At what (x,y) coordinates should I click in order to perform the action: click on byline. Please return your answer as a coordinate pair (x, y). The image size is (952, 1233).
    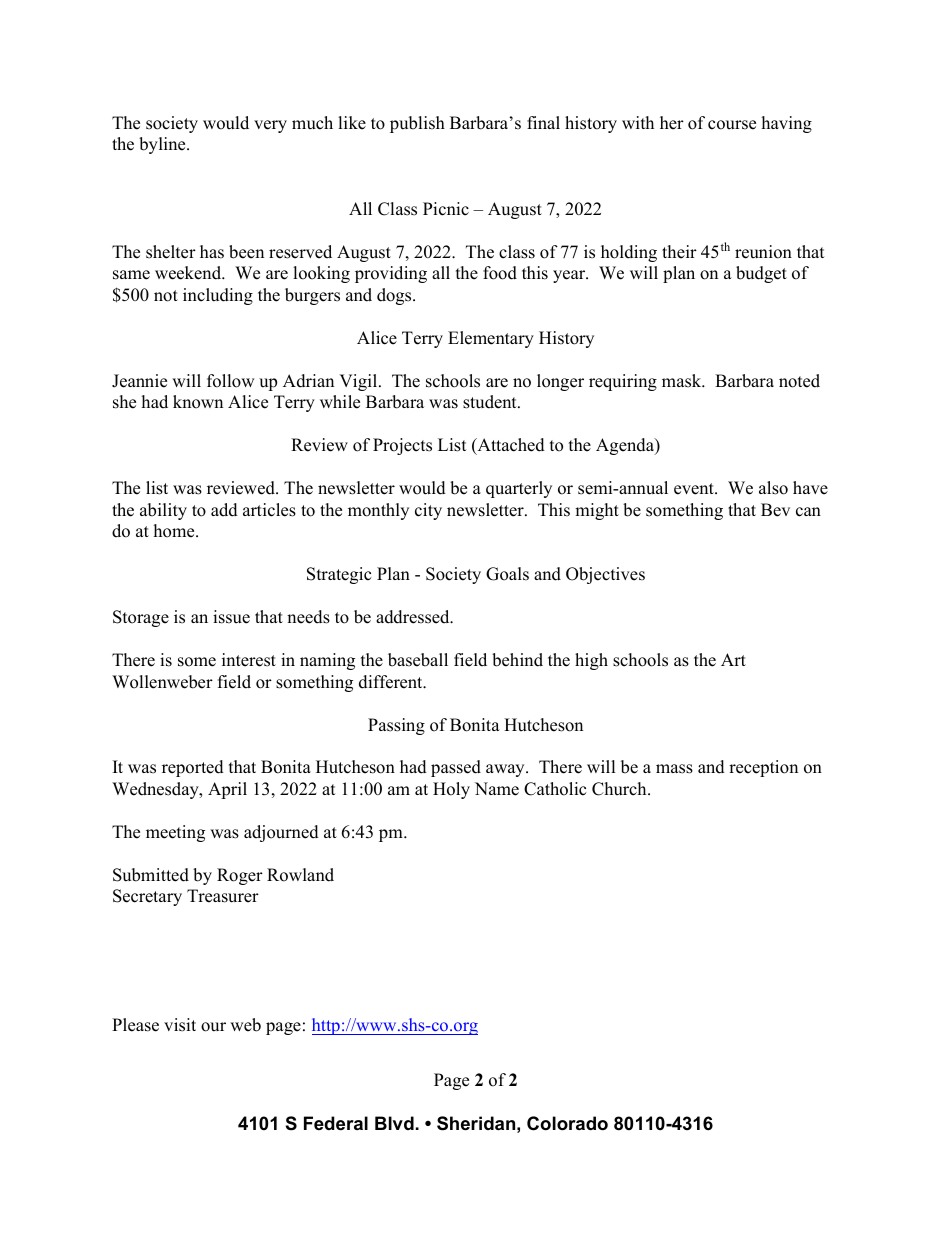
    Looking at the image, I should click on (163, 145).
